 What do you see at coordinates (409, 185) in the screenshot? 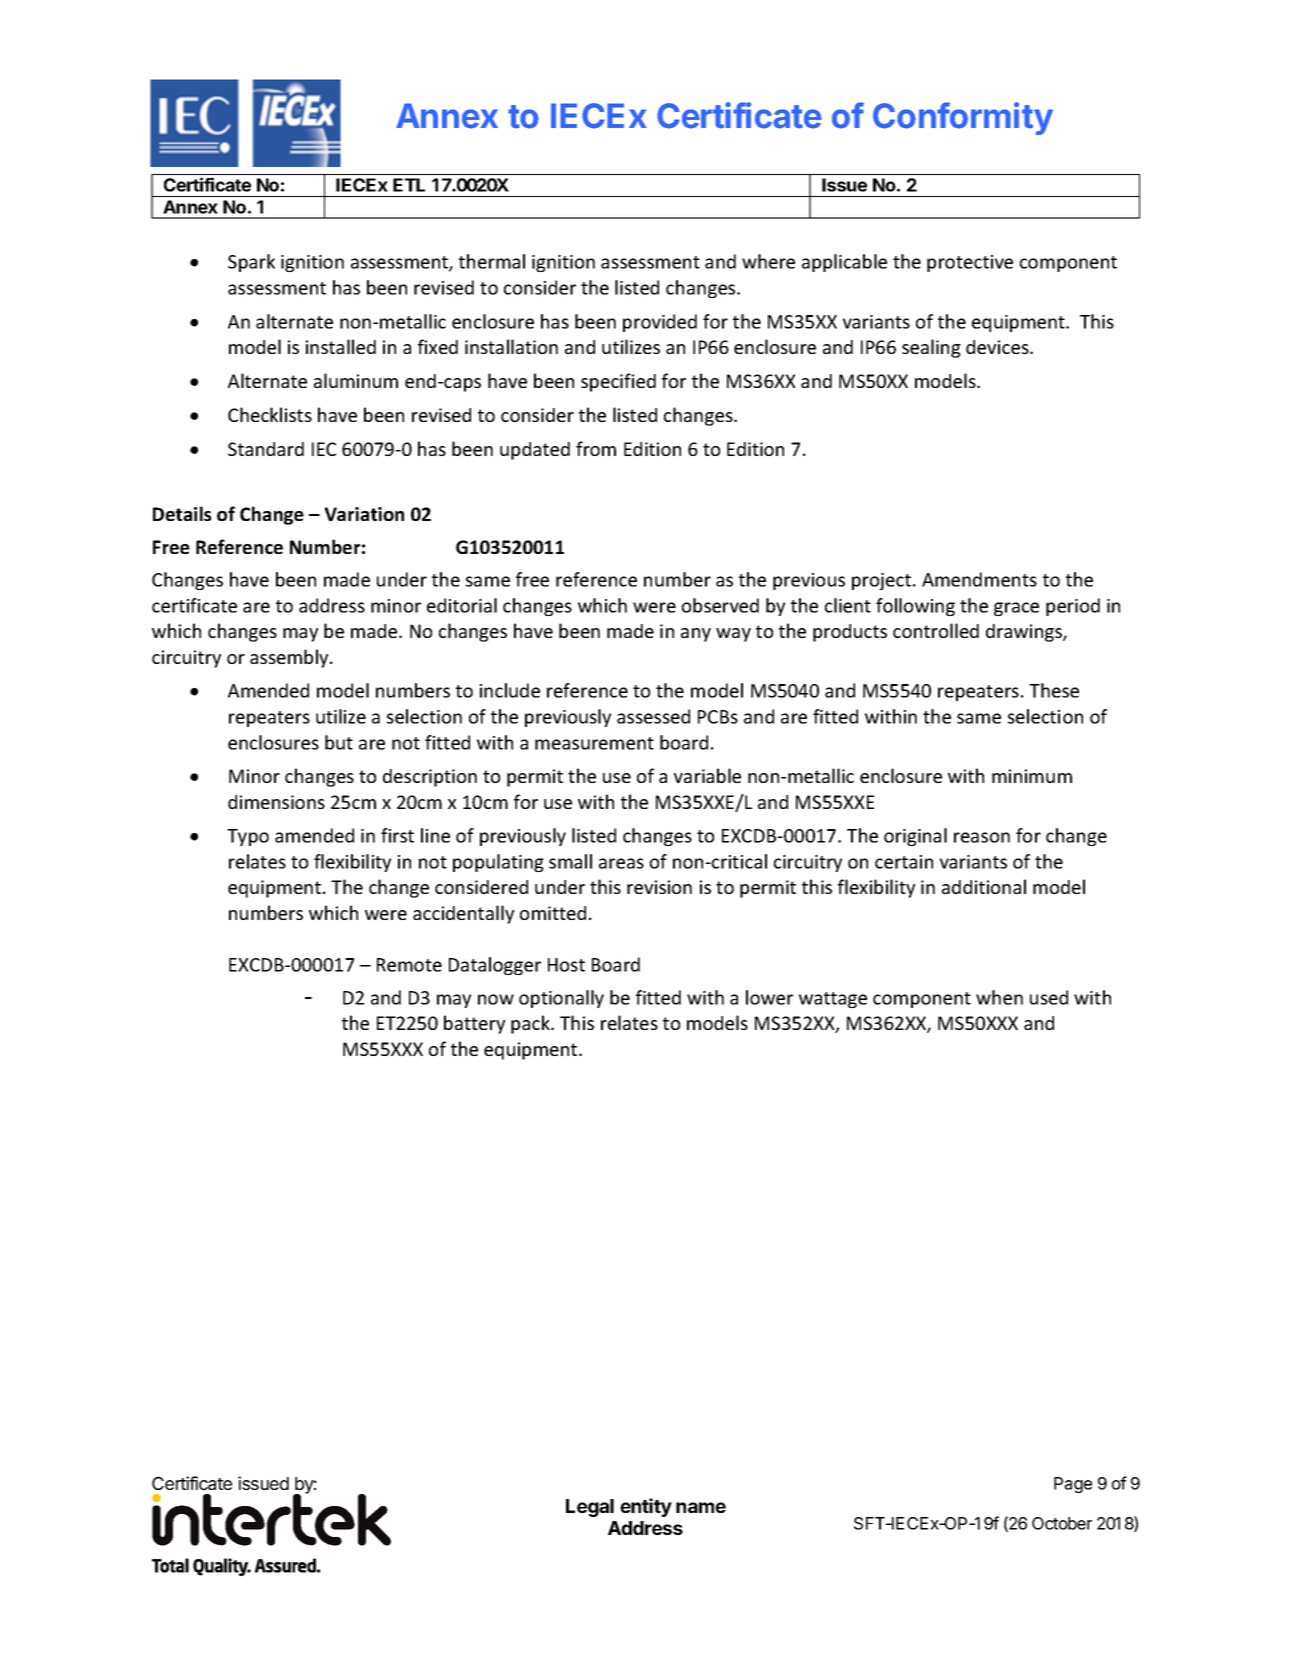
I see `ETL` at bounding box center [409, 185].
